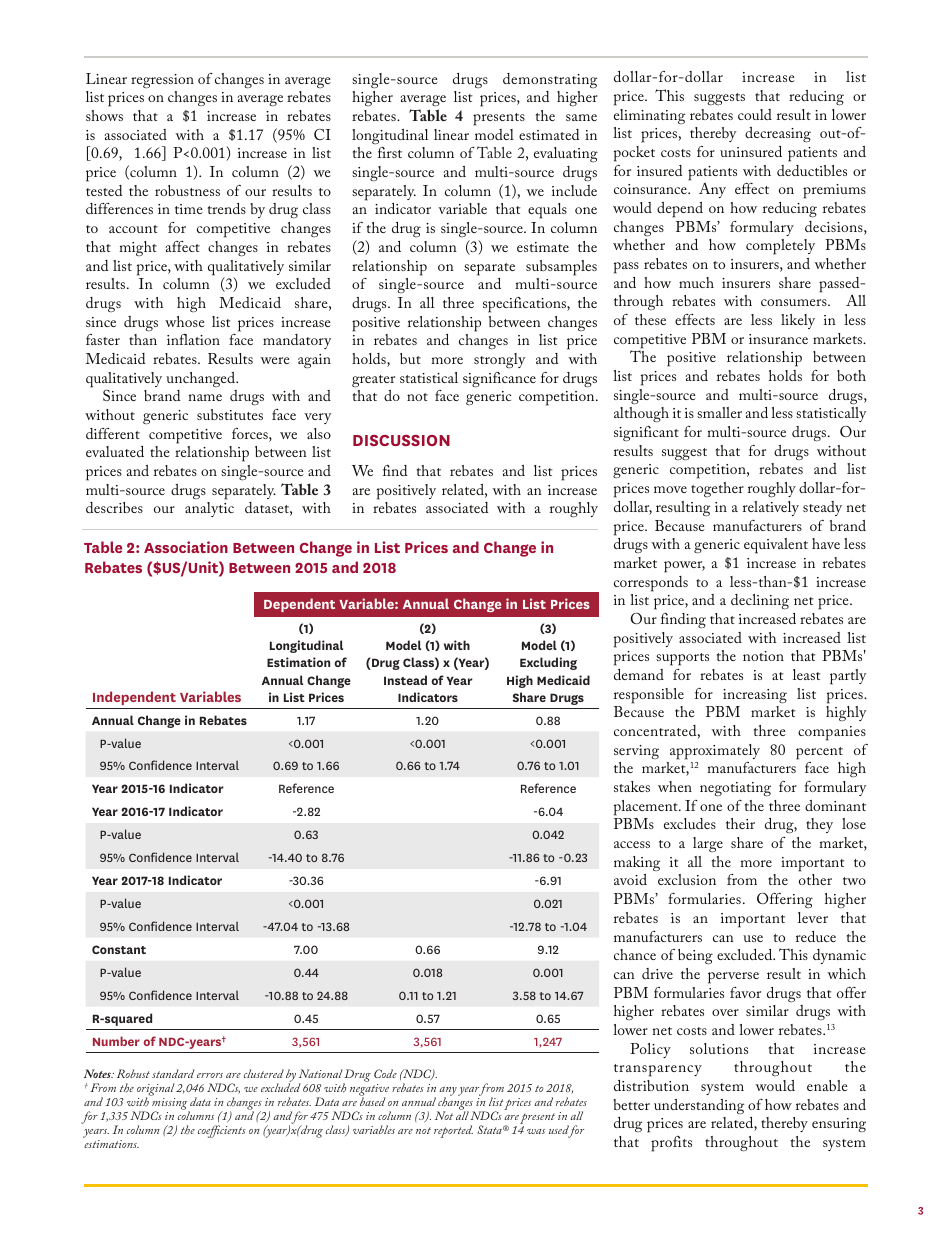 This page has height=1233, width=952. I want to click on Excluding, so click(548, 663).
